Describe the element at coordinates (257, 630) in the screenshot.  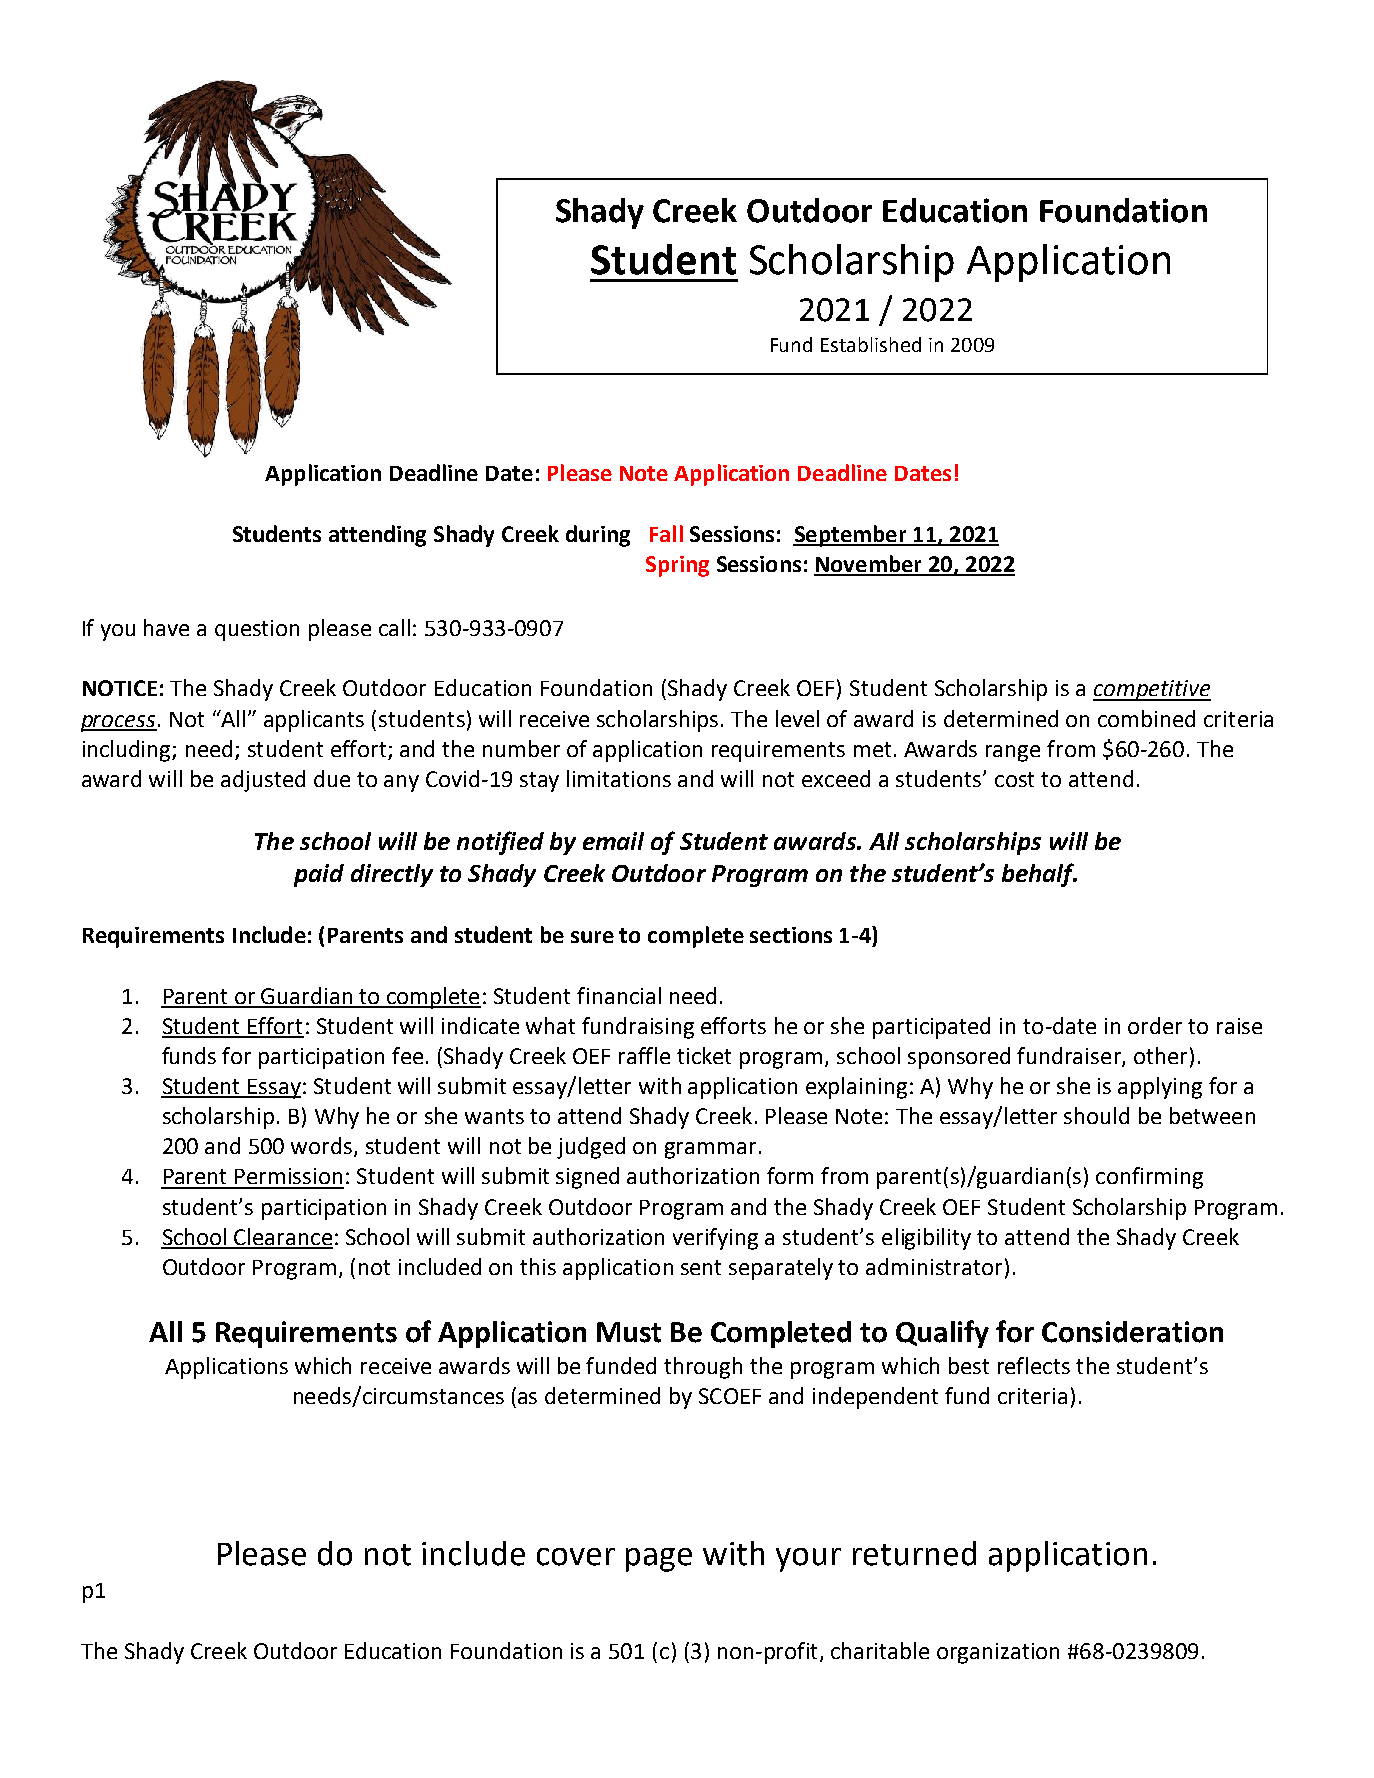
I see `question` at that location.
